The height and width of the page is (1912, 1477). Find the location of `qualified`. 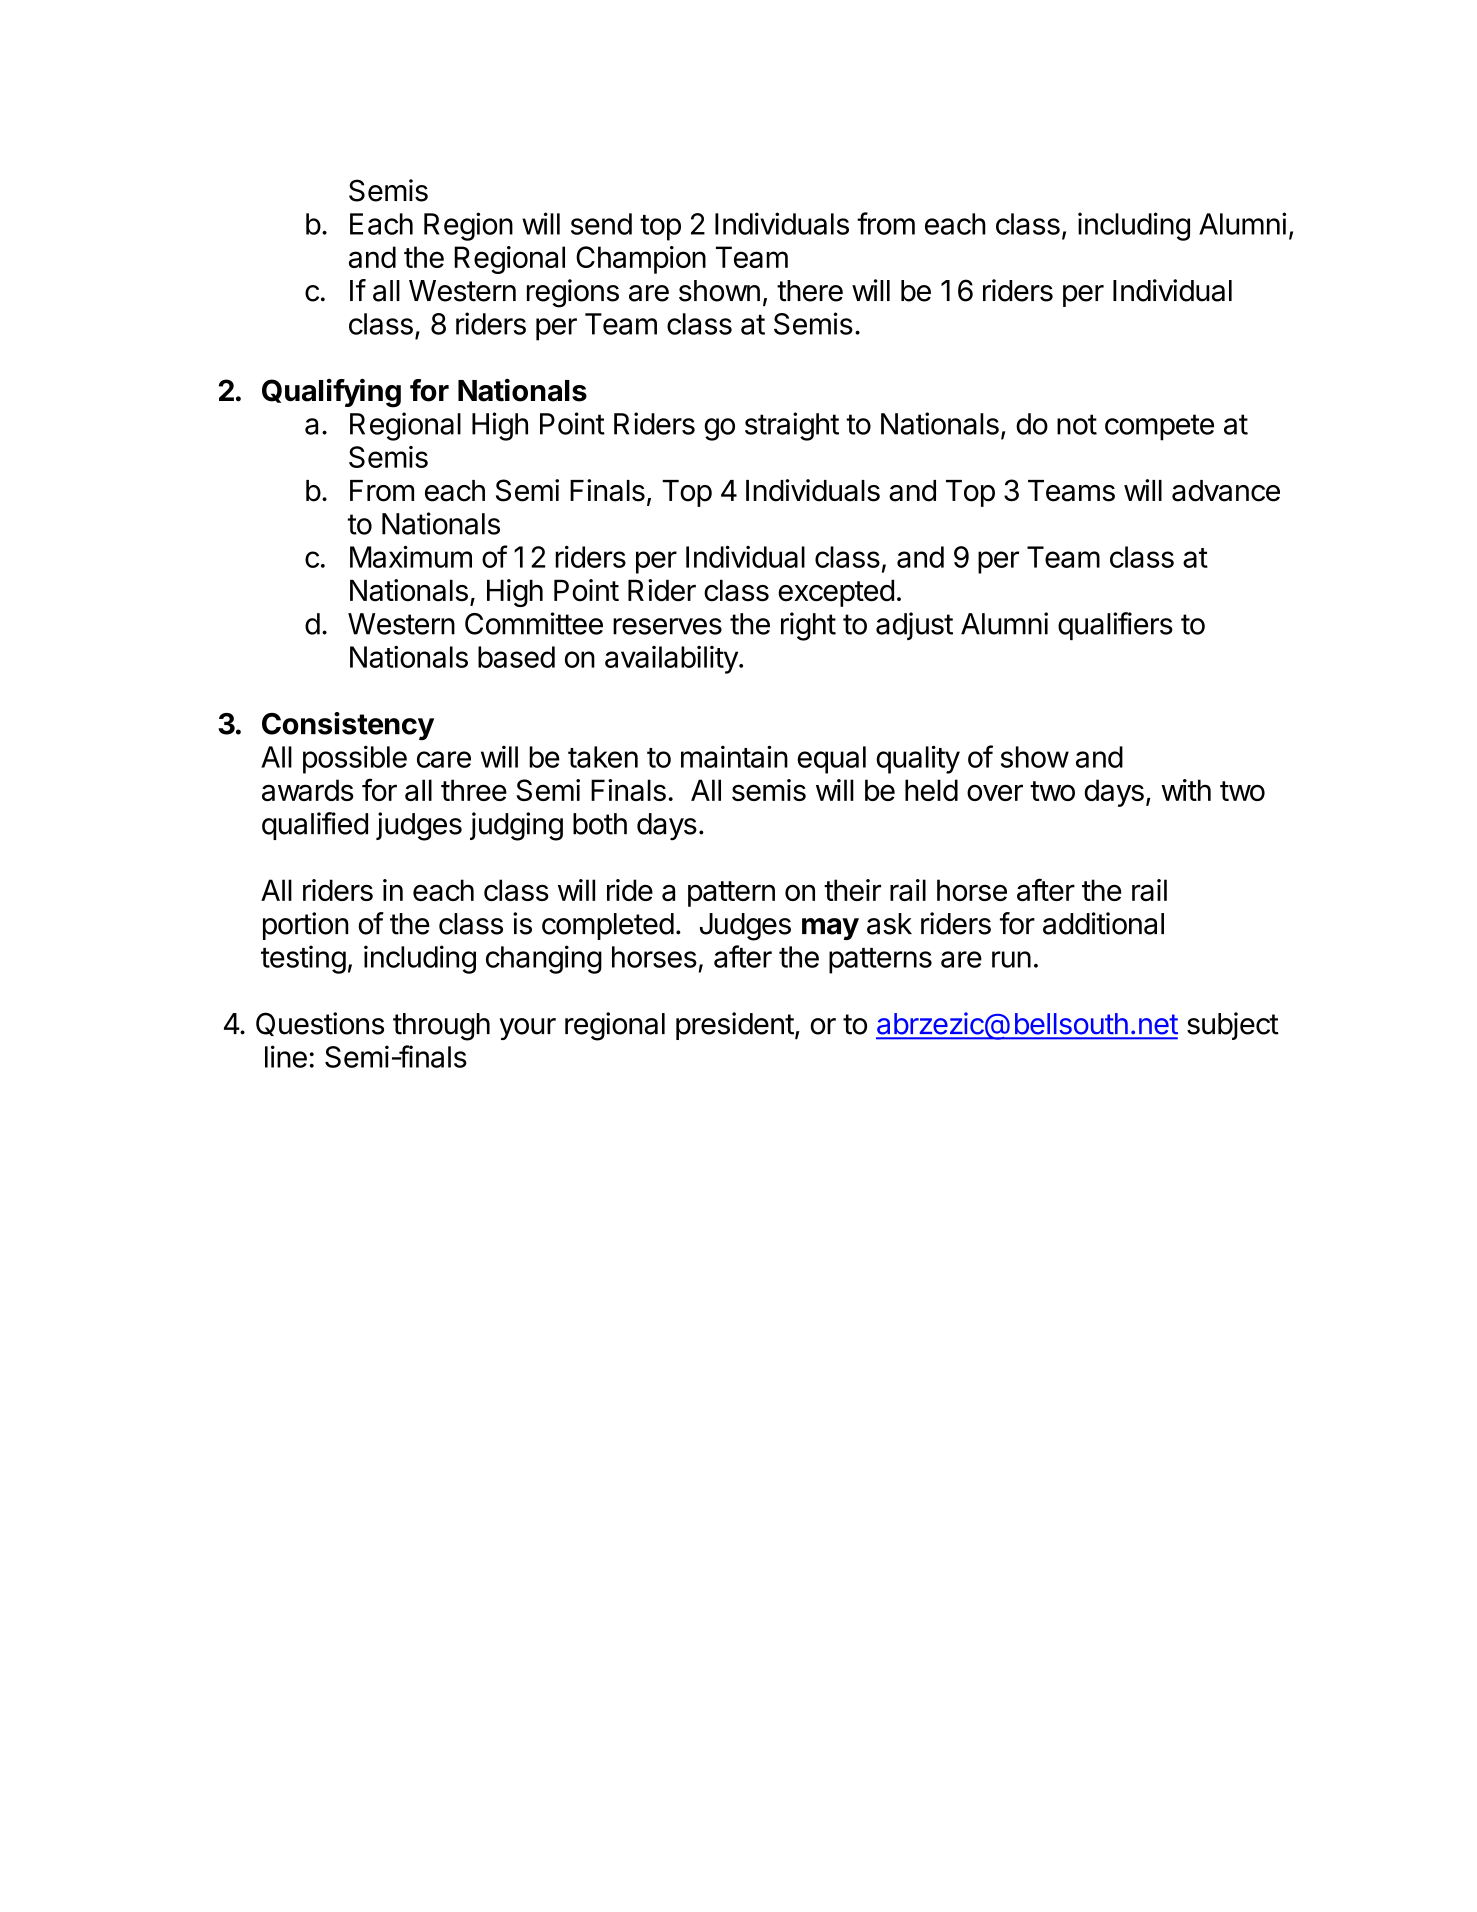

qualified is located at coordinates (315, 826).
